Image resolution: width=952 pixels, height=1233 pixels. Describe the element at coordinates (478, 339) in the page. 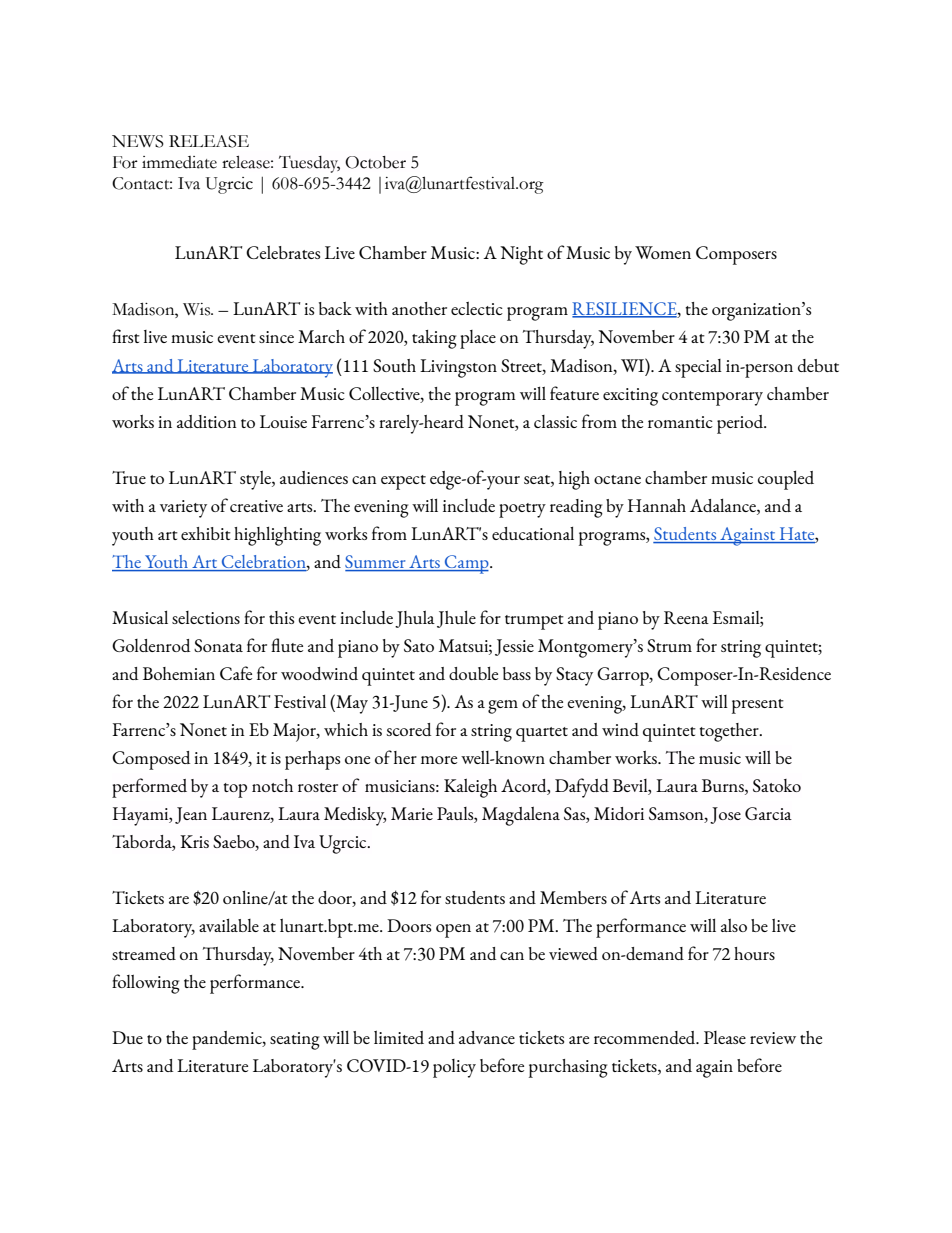

I see `place` at that location.
